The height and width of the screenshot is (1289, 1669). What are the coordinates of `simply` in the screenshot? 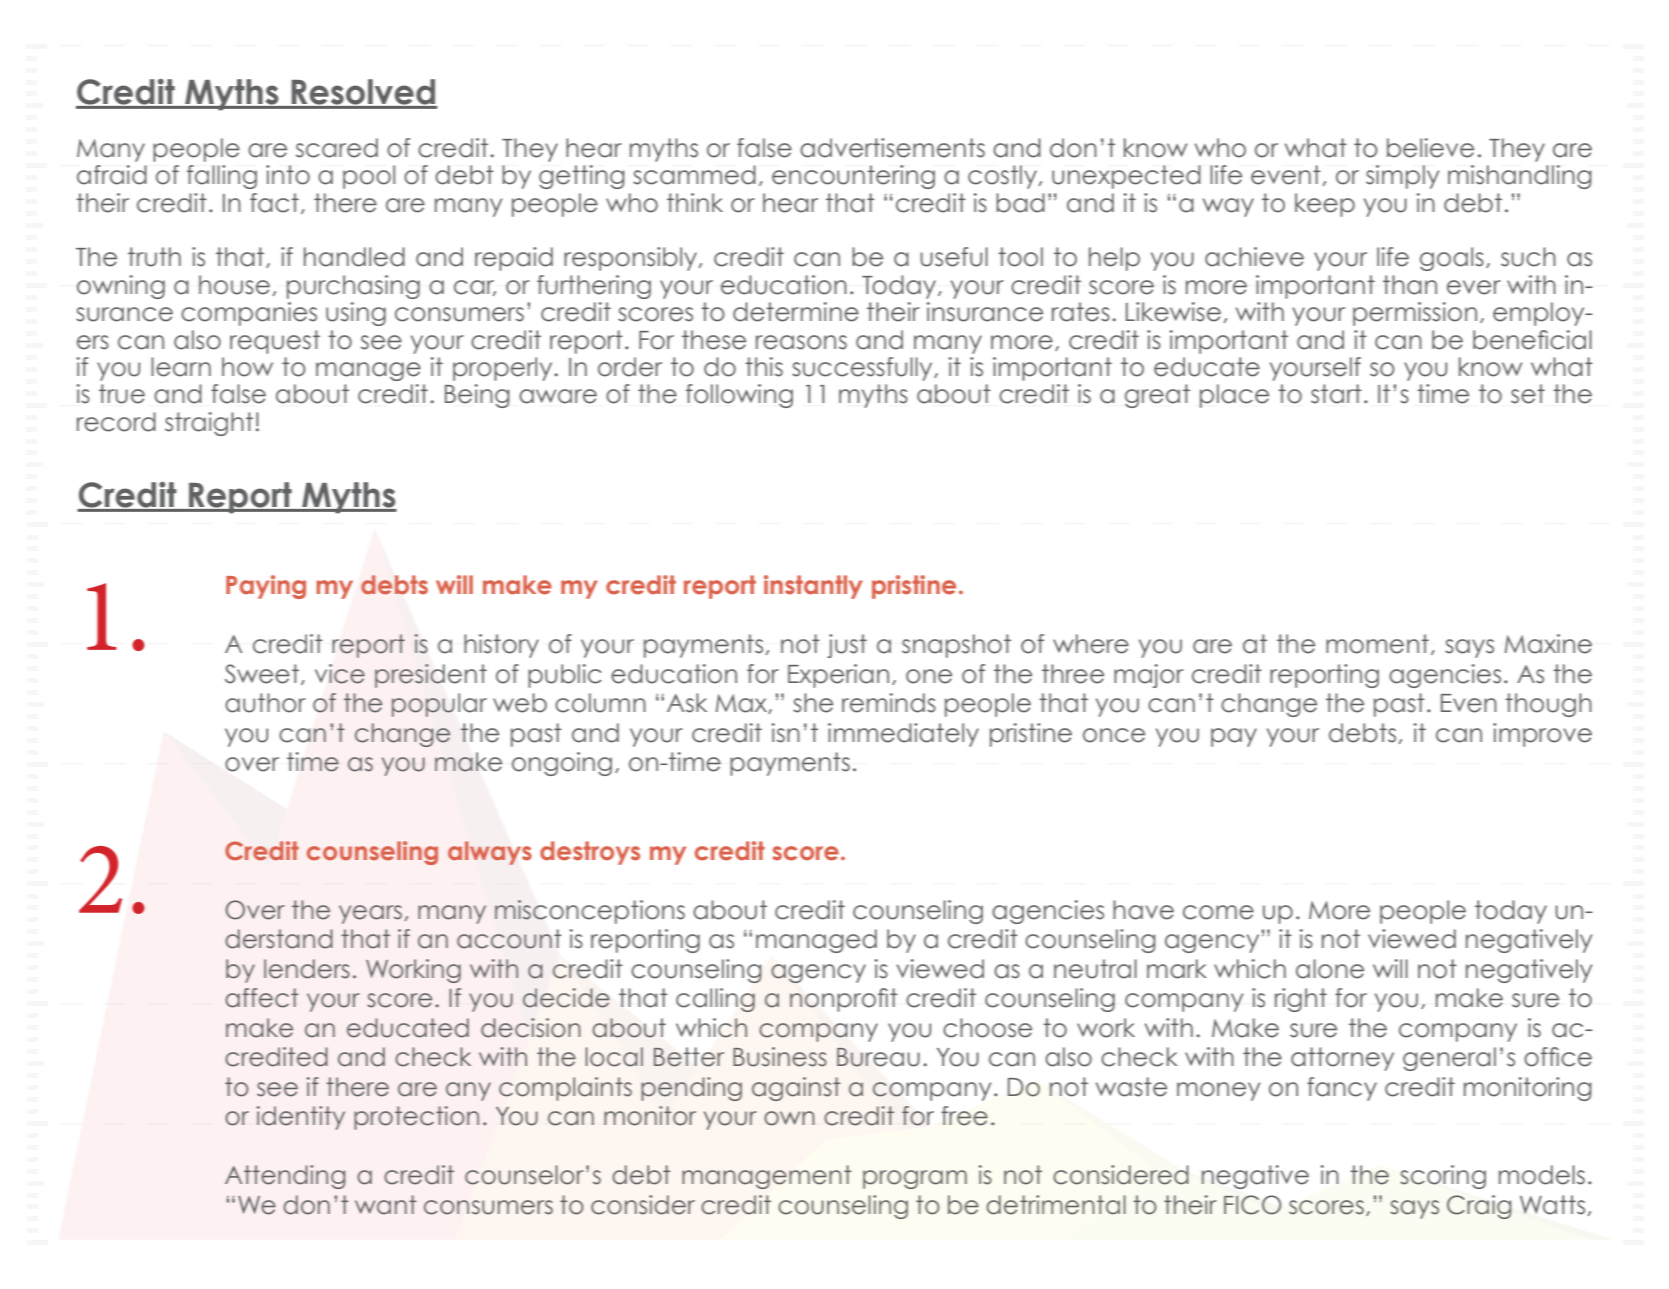 It's located at (1402, 177).
